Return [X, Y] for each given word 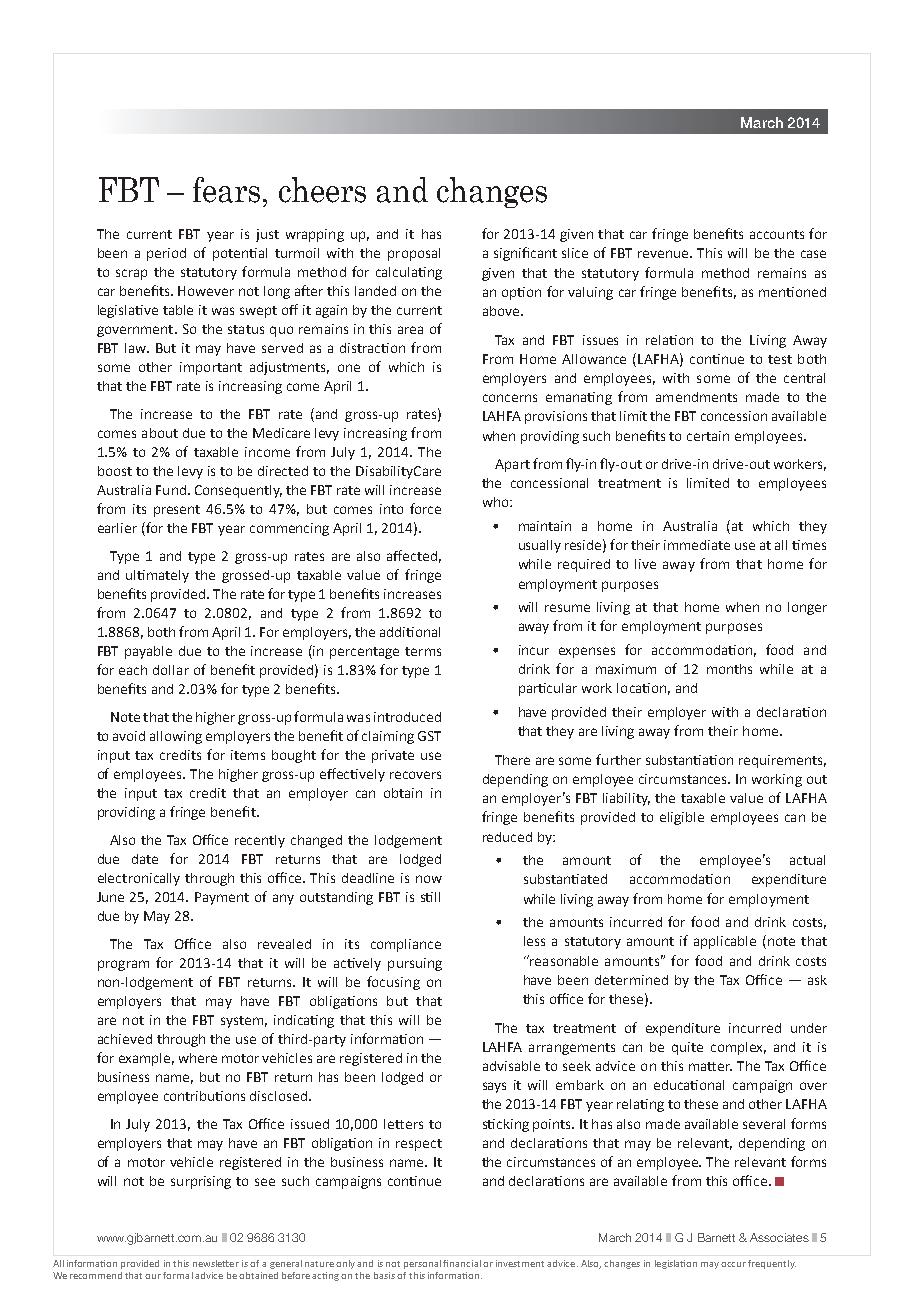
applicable [725, 942]
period [166, 254]
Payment [222, 898]
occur [733, 1264]
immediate [697, 545]
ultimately [157, 576]
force [425, 508]
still [430, 897]
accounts [777, 234]
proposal [414, 254]
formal [178, 1275]
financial [462, 1263]
